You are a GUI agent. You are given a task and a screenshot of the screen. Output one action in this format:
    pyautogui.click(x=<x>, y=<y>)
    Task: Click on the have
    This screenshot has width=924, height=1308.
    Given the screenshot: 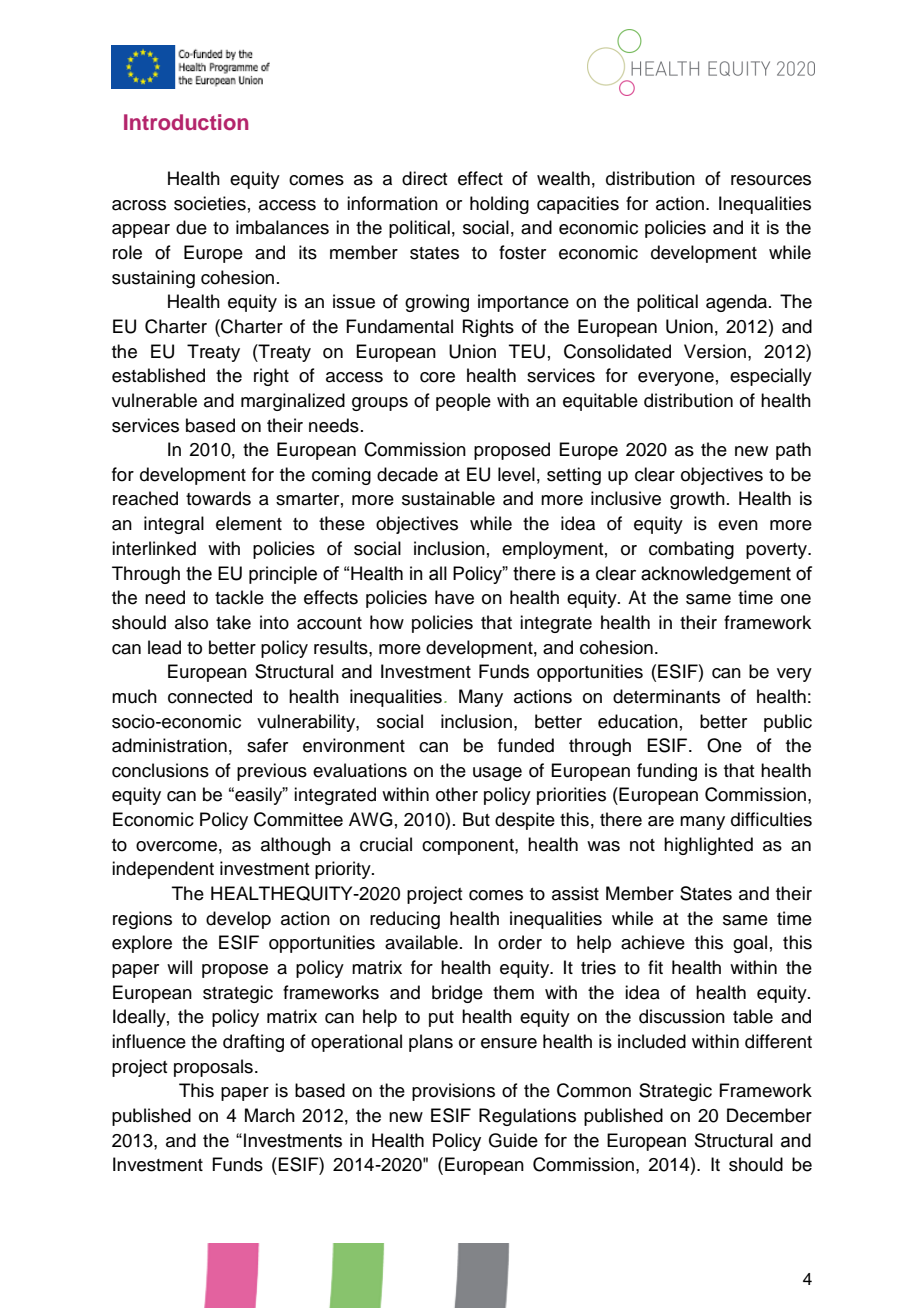 What is the action you would take?
    pyautogui.click(x=454, y=597)
